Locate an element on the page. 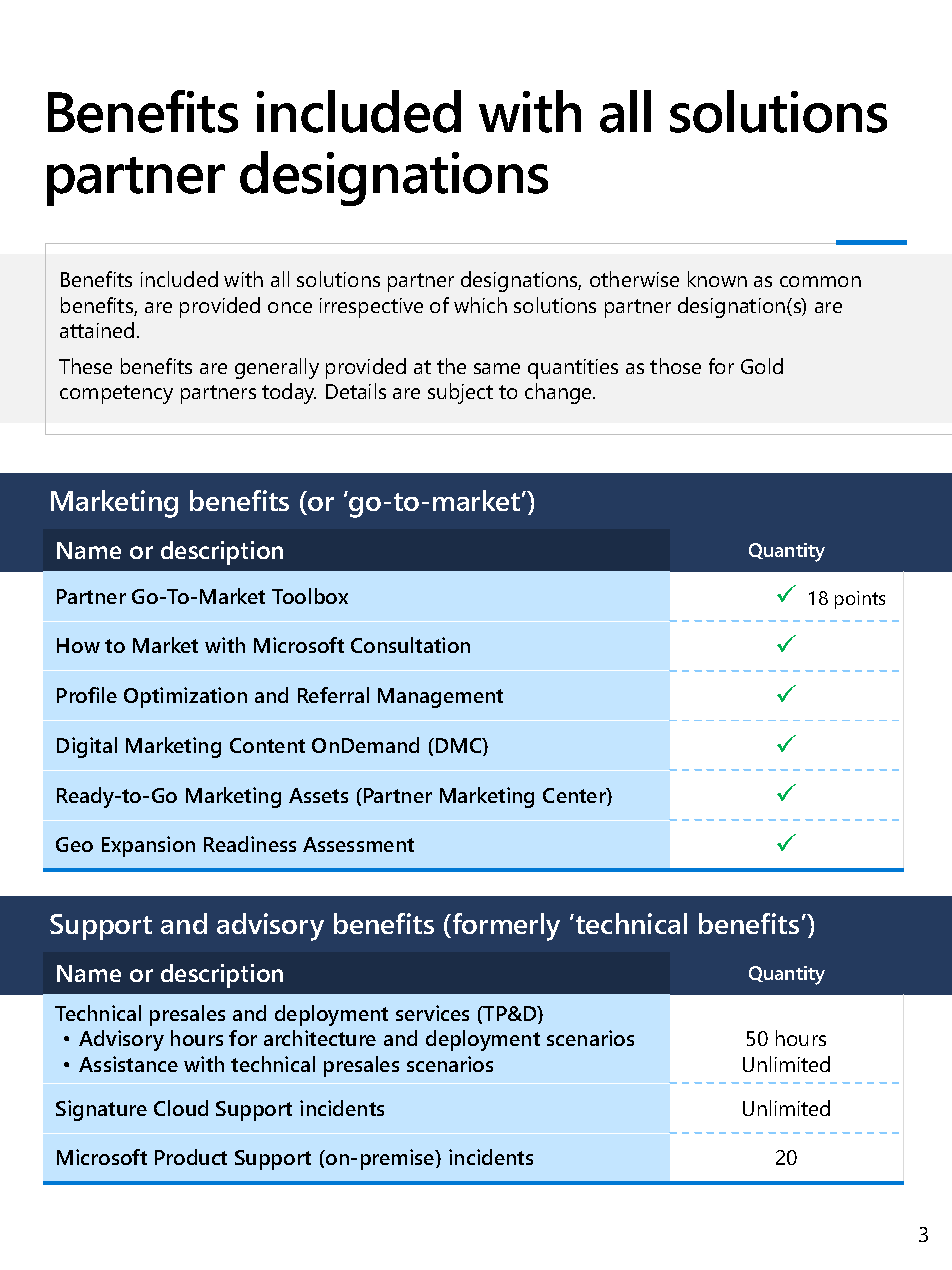 The height and width of the document is (1270, 952). Cloud is located at coordinates (181, 1108).
